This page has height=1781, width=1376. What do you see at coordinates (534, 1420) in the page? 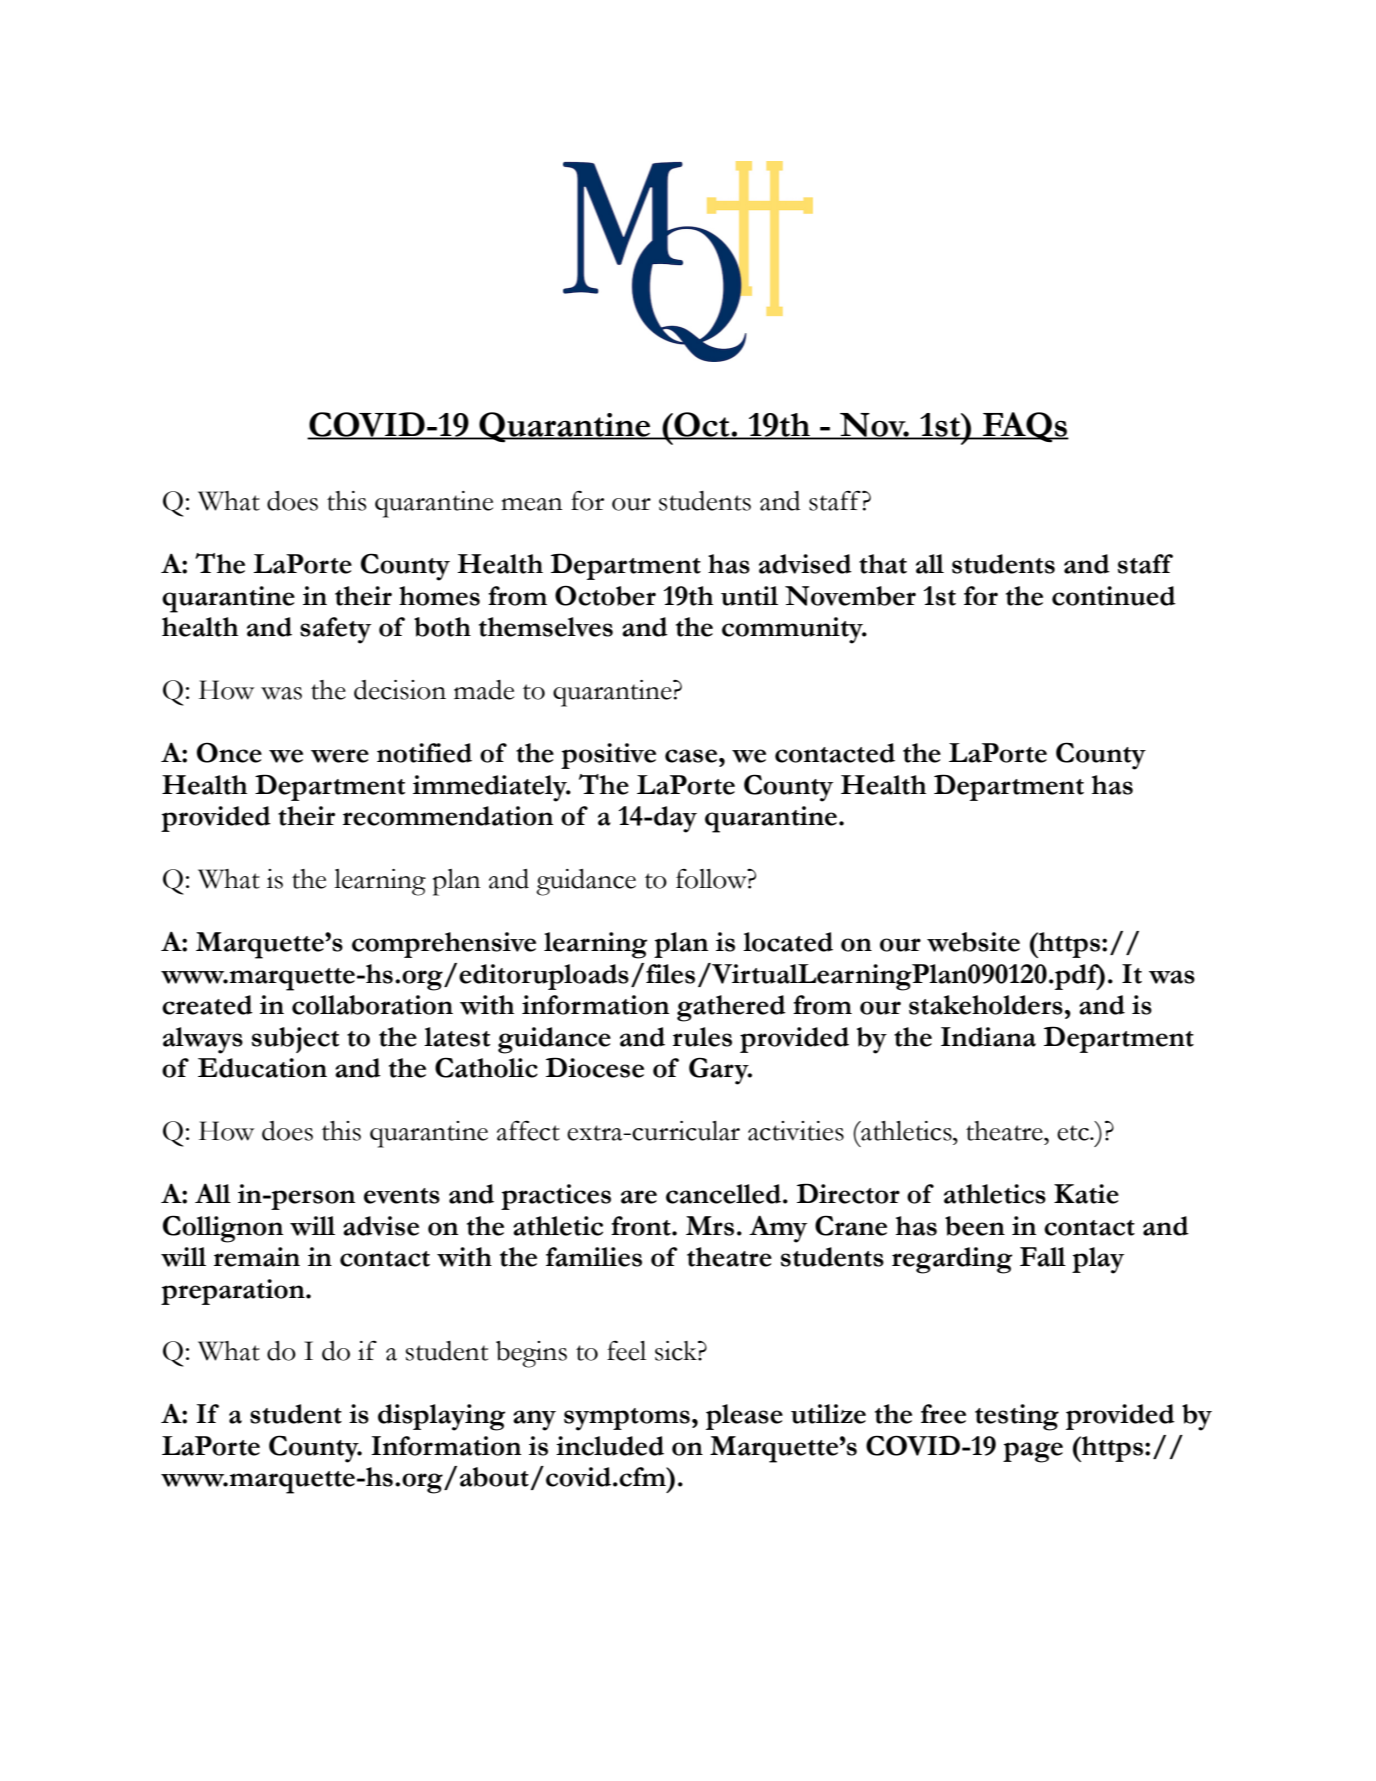
I see `any` at bounding box center [534, 1420].
